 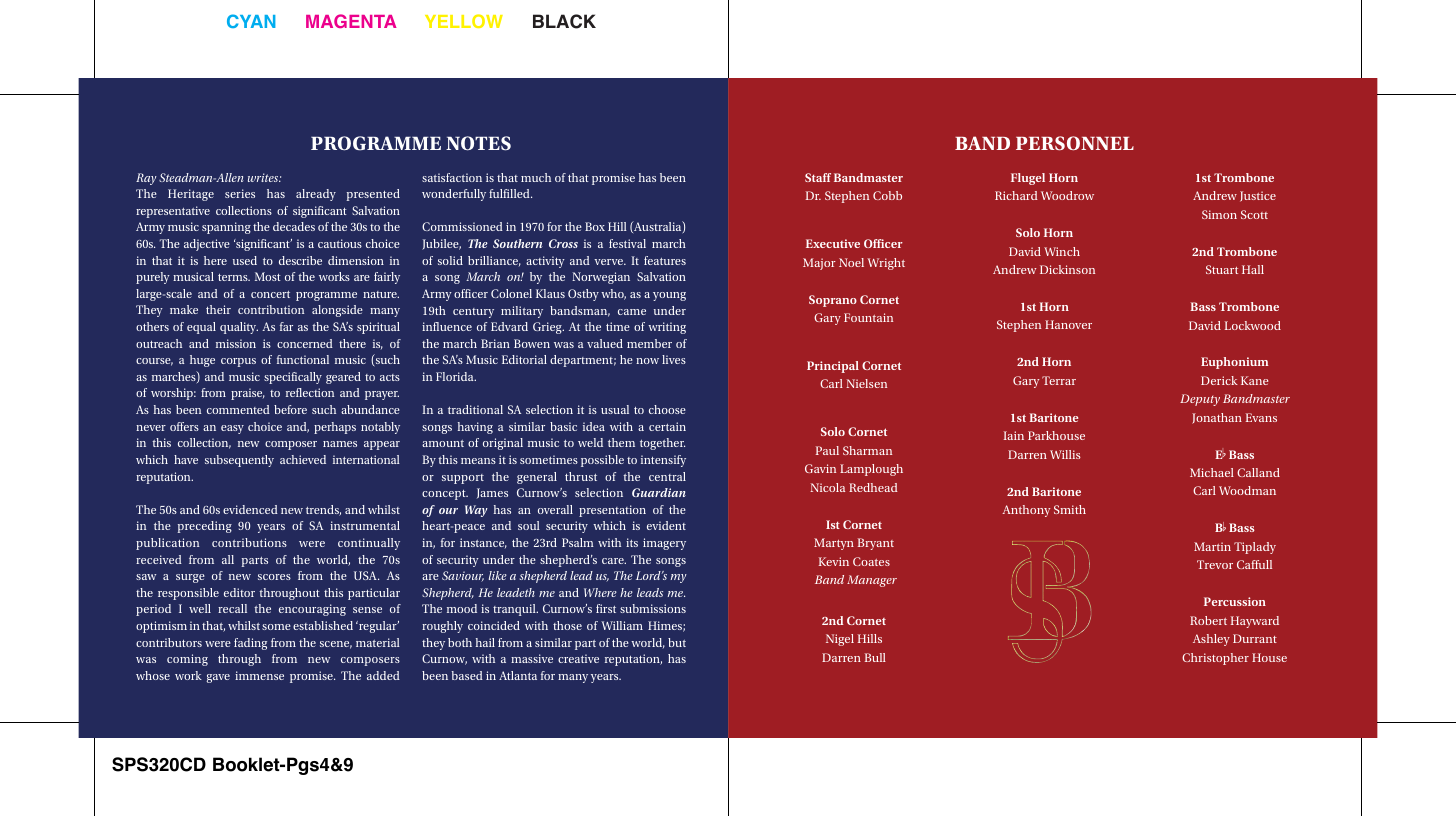 What do you see at coordinates (674, 359) in the screenshot?
I see `lives` at bounding box center [674, 359].
